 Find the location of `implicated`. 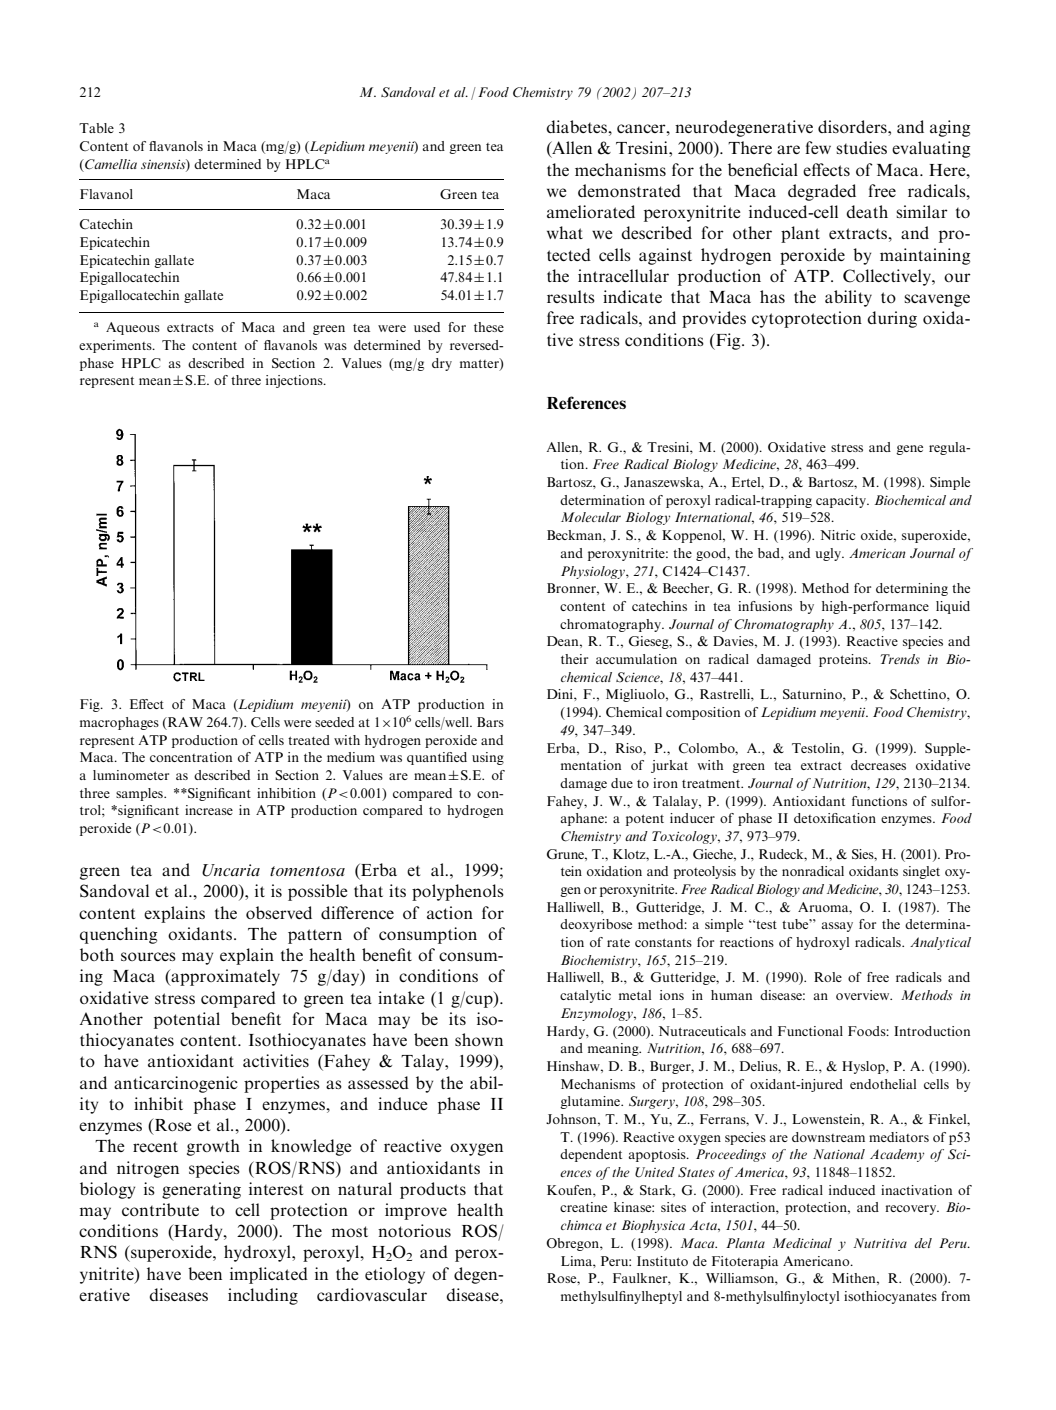

implicated is located at coordinates (269, 1275).
